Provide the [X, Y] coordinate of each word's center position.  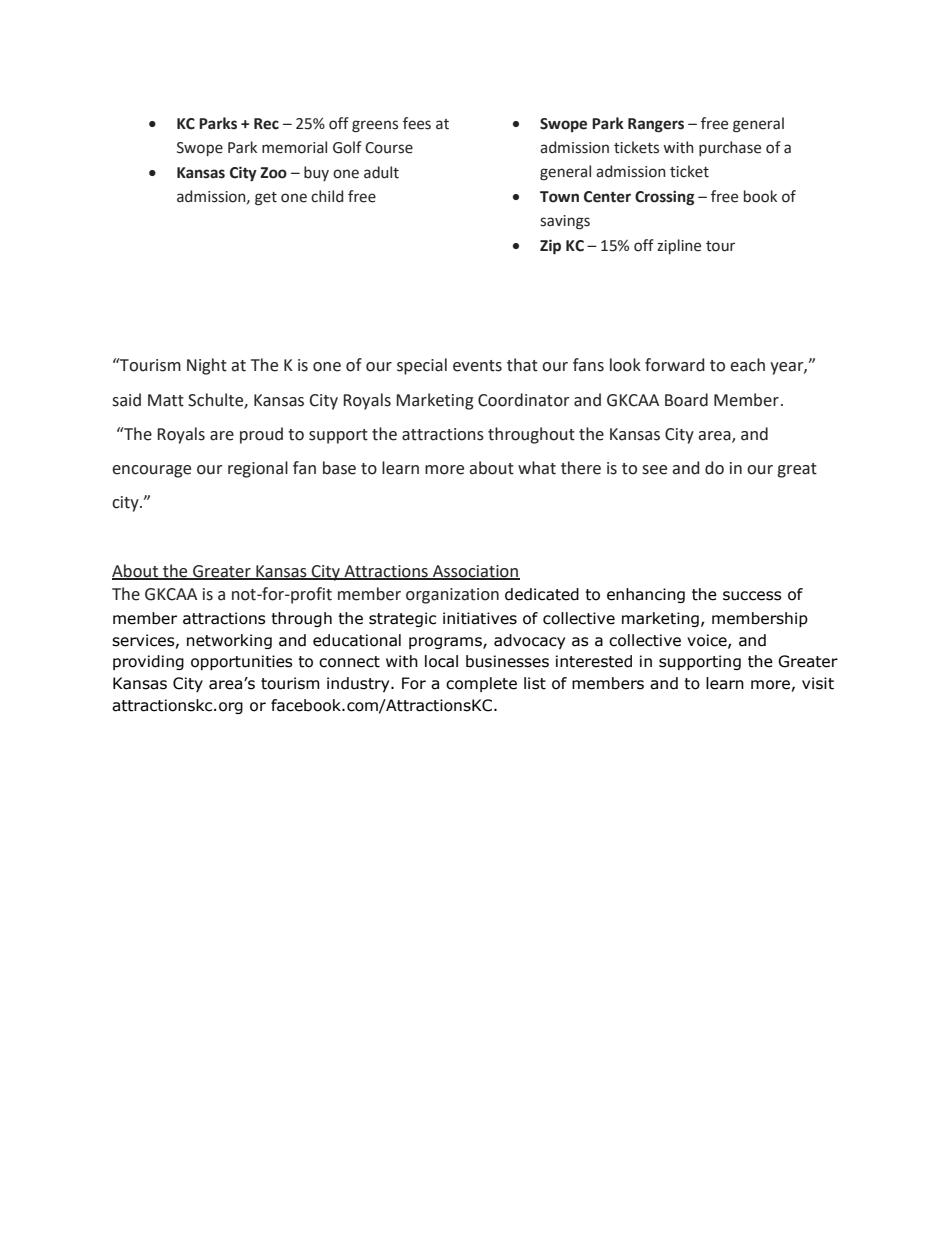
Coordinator [524, 400]
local [441, 661]
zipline [679, 246]
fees [417, 123]
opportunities [242, 662]
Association [475, 572]
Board [686, 400]
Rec [266, 124]
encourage [151, 471]
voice [708, 641]
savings [565, 222]
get [266, 199]
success [752, 596]
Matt [166, 400]
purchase [730, 148]
